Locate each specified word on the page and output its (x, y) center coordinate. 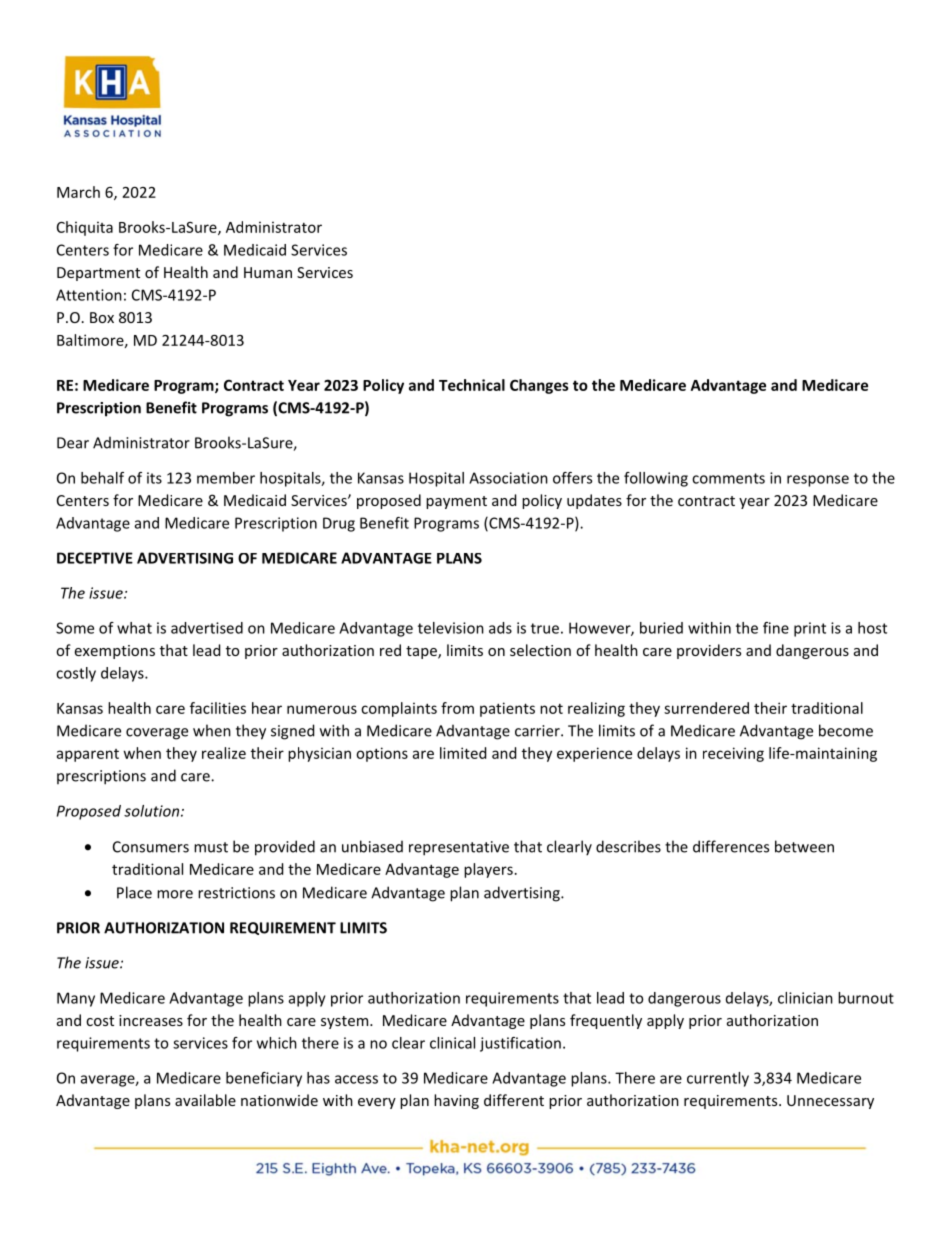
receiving (733, 754)
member (226, 478)
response (818, 481)
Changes (539, 386)
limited (463, 753)
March (78, 192)
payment (456, 502)
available (205, 1100)
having (456, 1101)
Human (268, 272)
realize (224, 753)
